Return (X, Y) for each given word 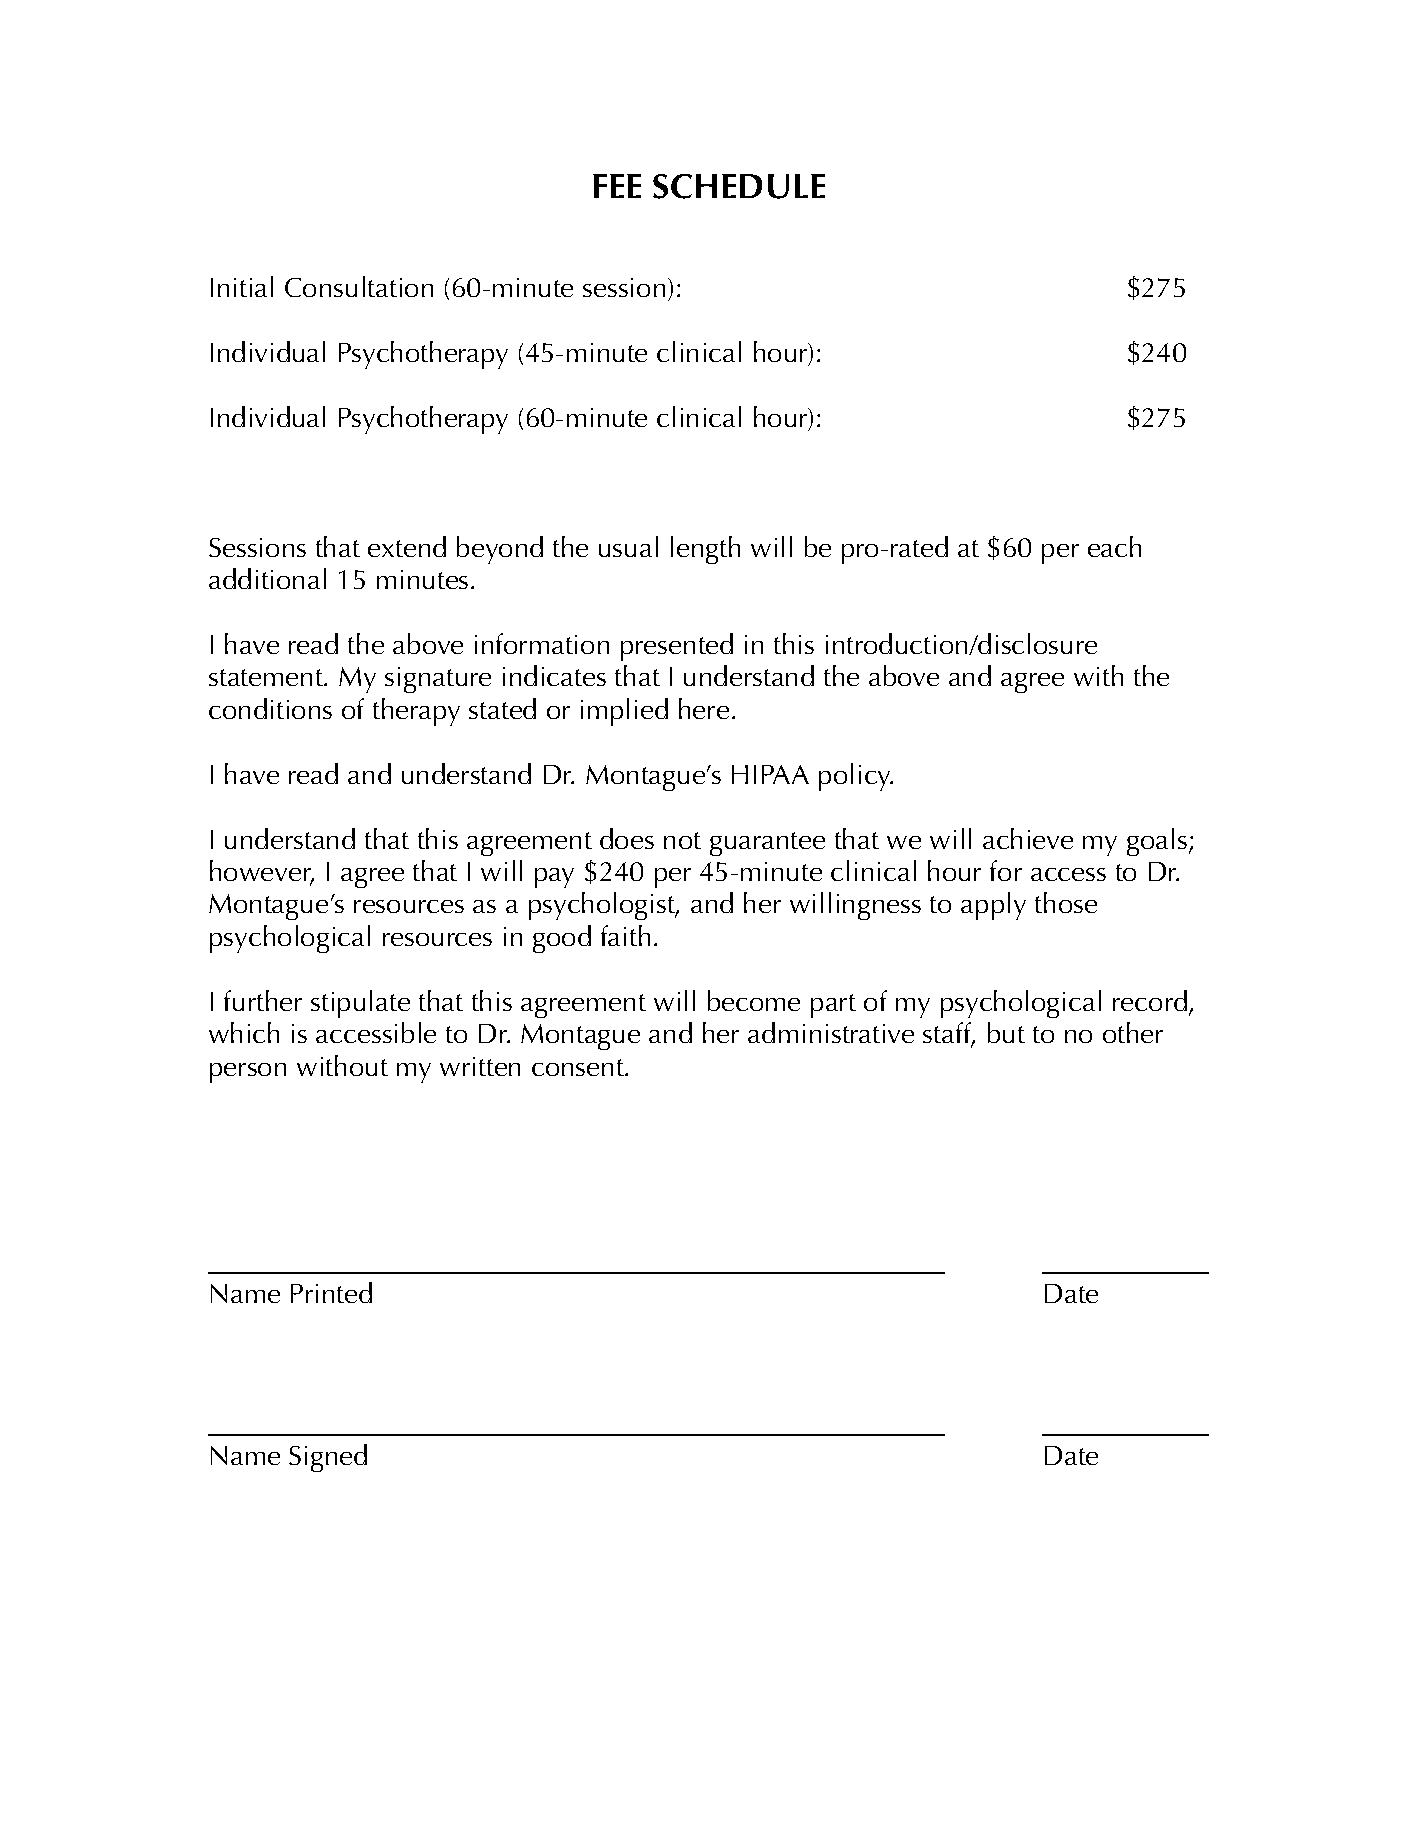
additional (267, 578)
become (754, 1000)
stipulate (360, 1004)
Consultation (359, 286)
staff (948, 1034)
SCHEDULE (739, 186)
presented (677, 647)
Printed (331, 1292)
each (1114, 546)
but (1006, 1032)
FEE (617, 186)
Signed (328, 1458)
